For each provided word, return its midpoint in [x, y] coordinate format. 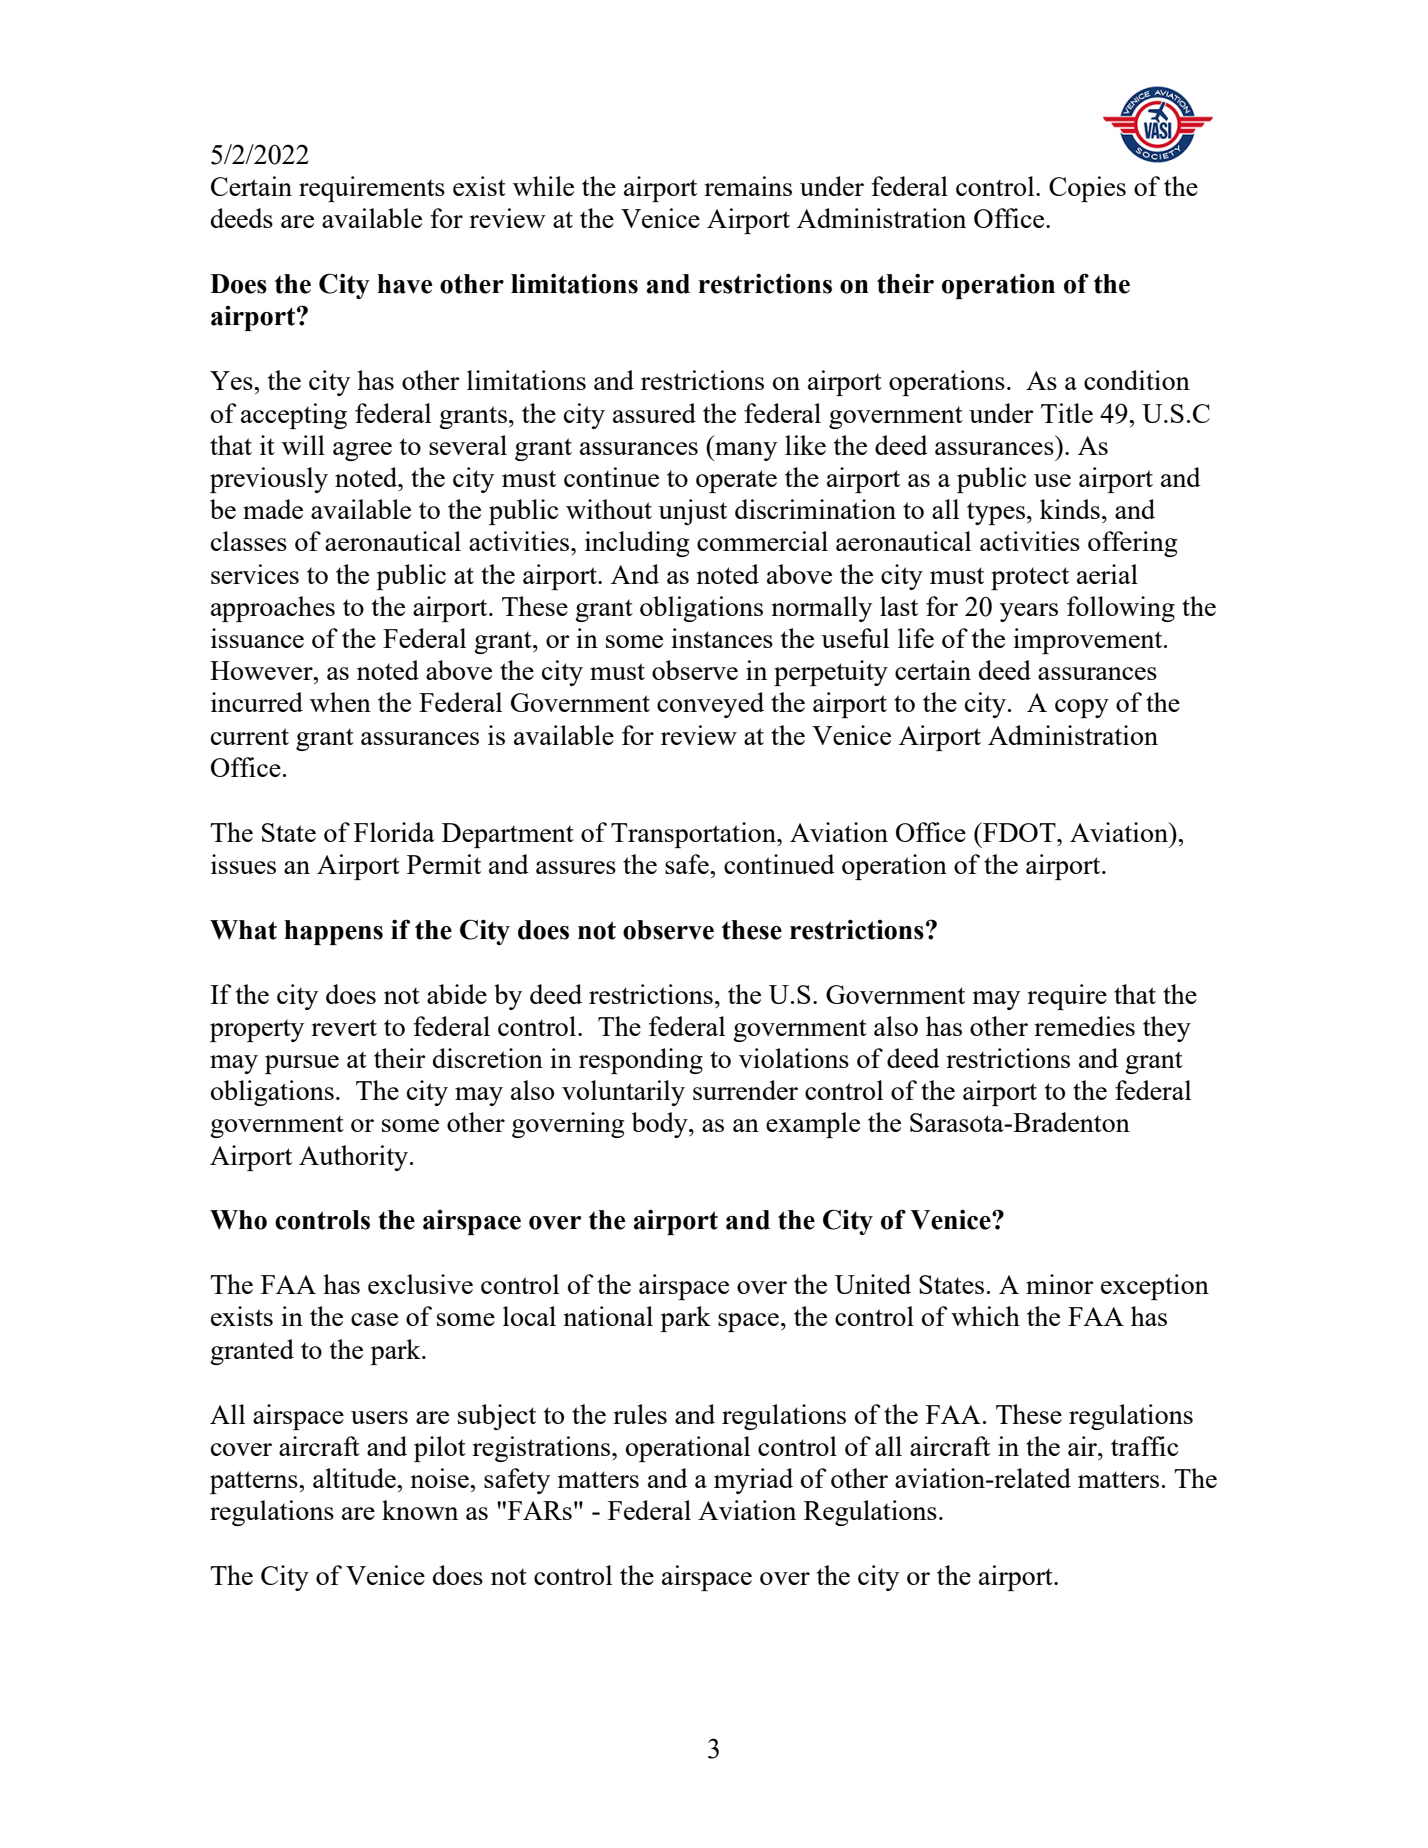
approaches [273, 609]
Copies [1087, 189]
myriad [753, 1481]
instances [722, 638]
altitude [355, 1478]
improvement [1089, 641]
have [404, 284]
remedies [1084, 1026]
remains [748, 186]
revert [344, 1027]
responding [641, 1061]
